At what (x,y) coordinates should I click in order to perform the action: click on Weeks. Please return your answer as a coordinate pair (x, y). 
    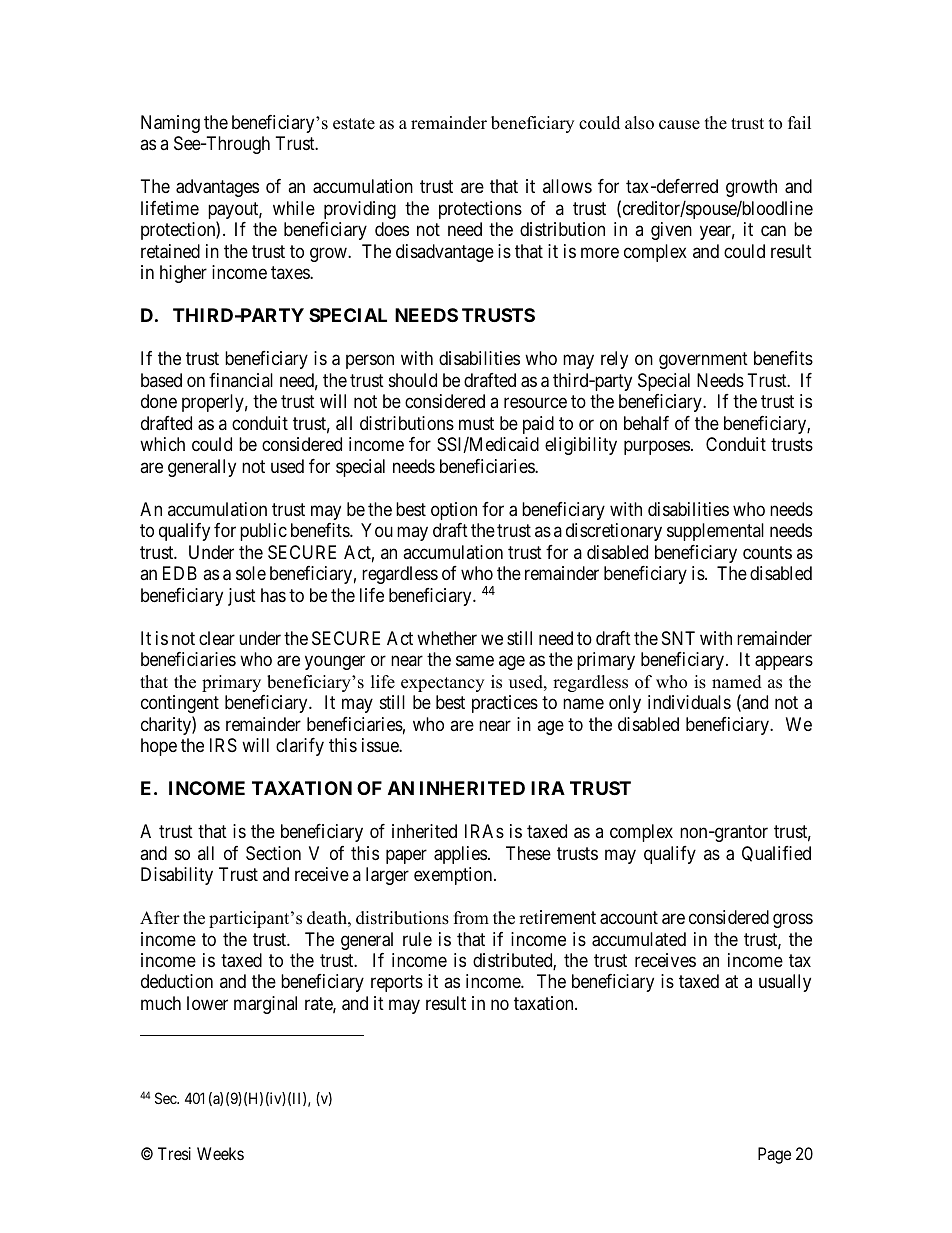
    Looking at the image, I should click on (220, 1153).
